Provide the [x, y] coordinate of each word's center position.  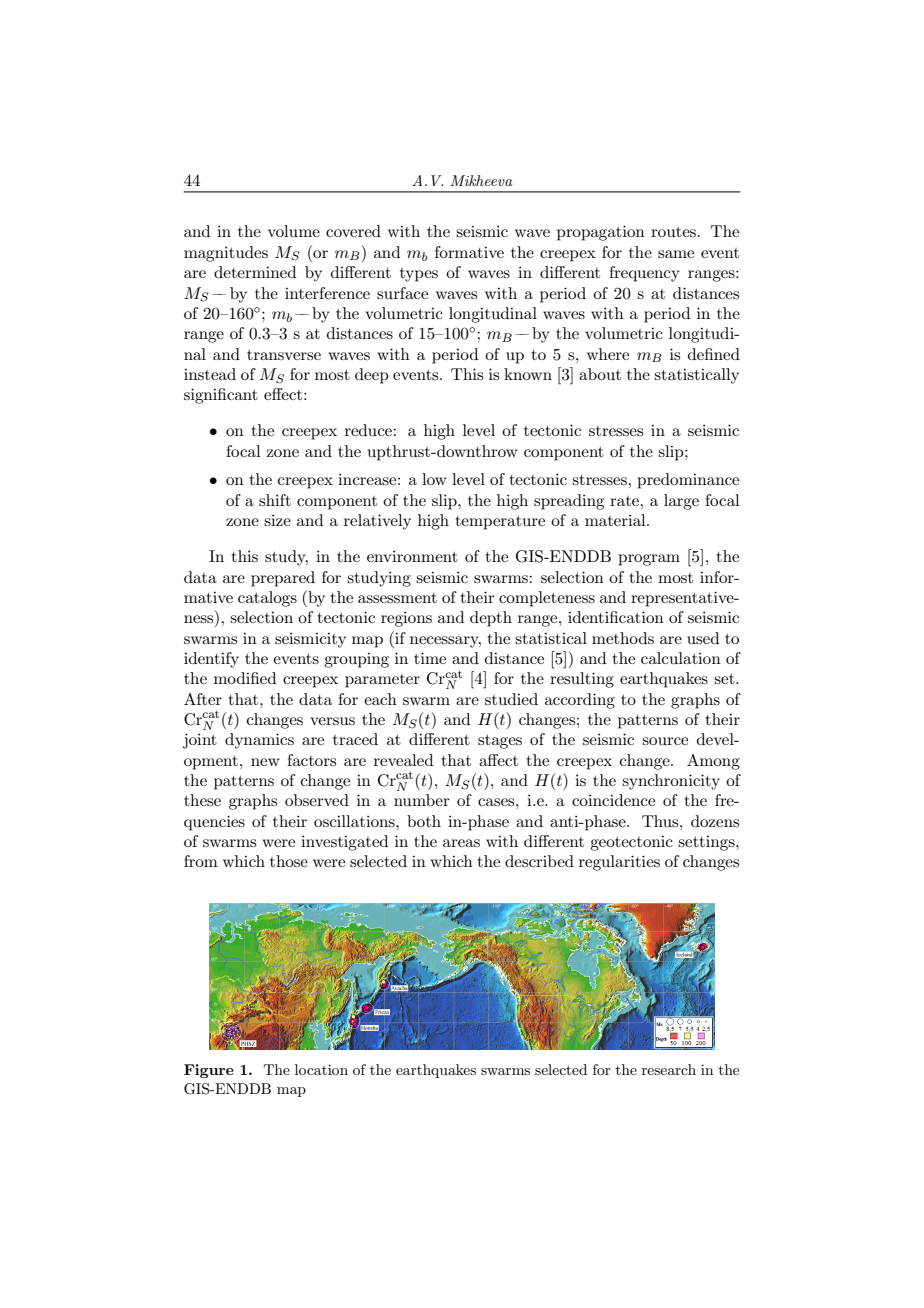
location [321, 1069]
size [277, 520]
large [681, 502]
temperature [500, 523]
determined [255, 272]
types [419, 275]
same [676, 254]
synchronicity [671, 782]
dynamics [259, 741]
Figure [209, 1071]
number [422, 800]
